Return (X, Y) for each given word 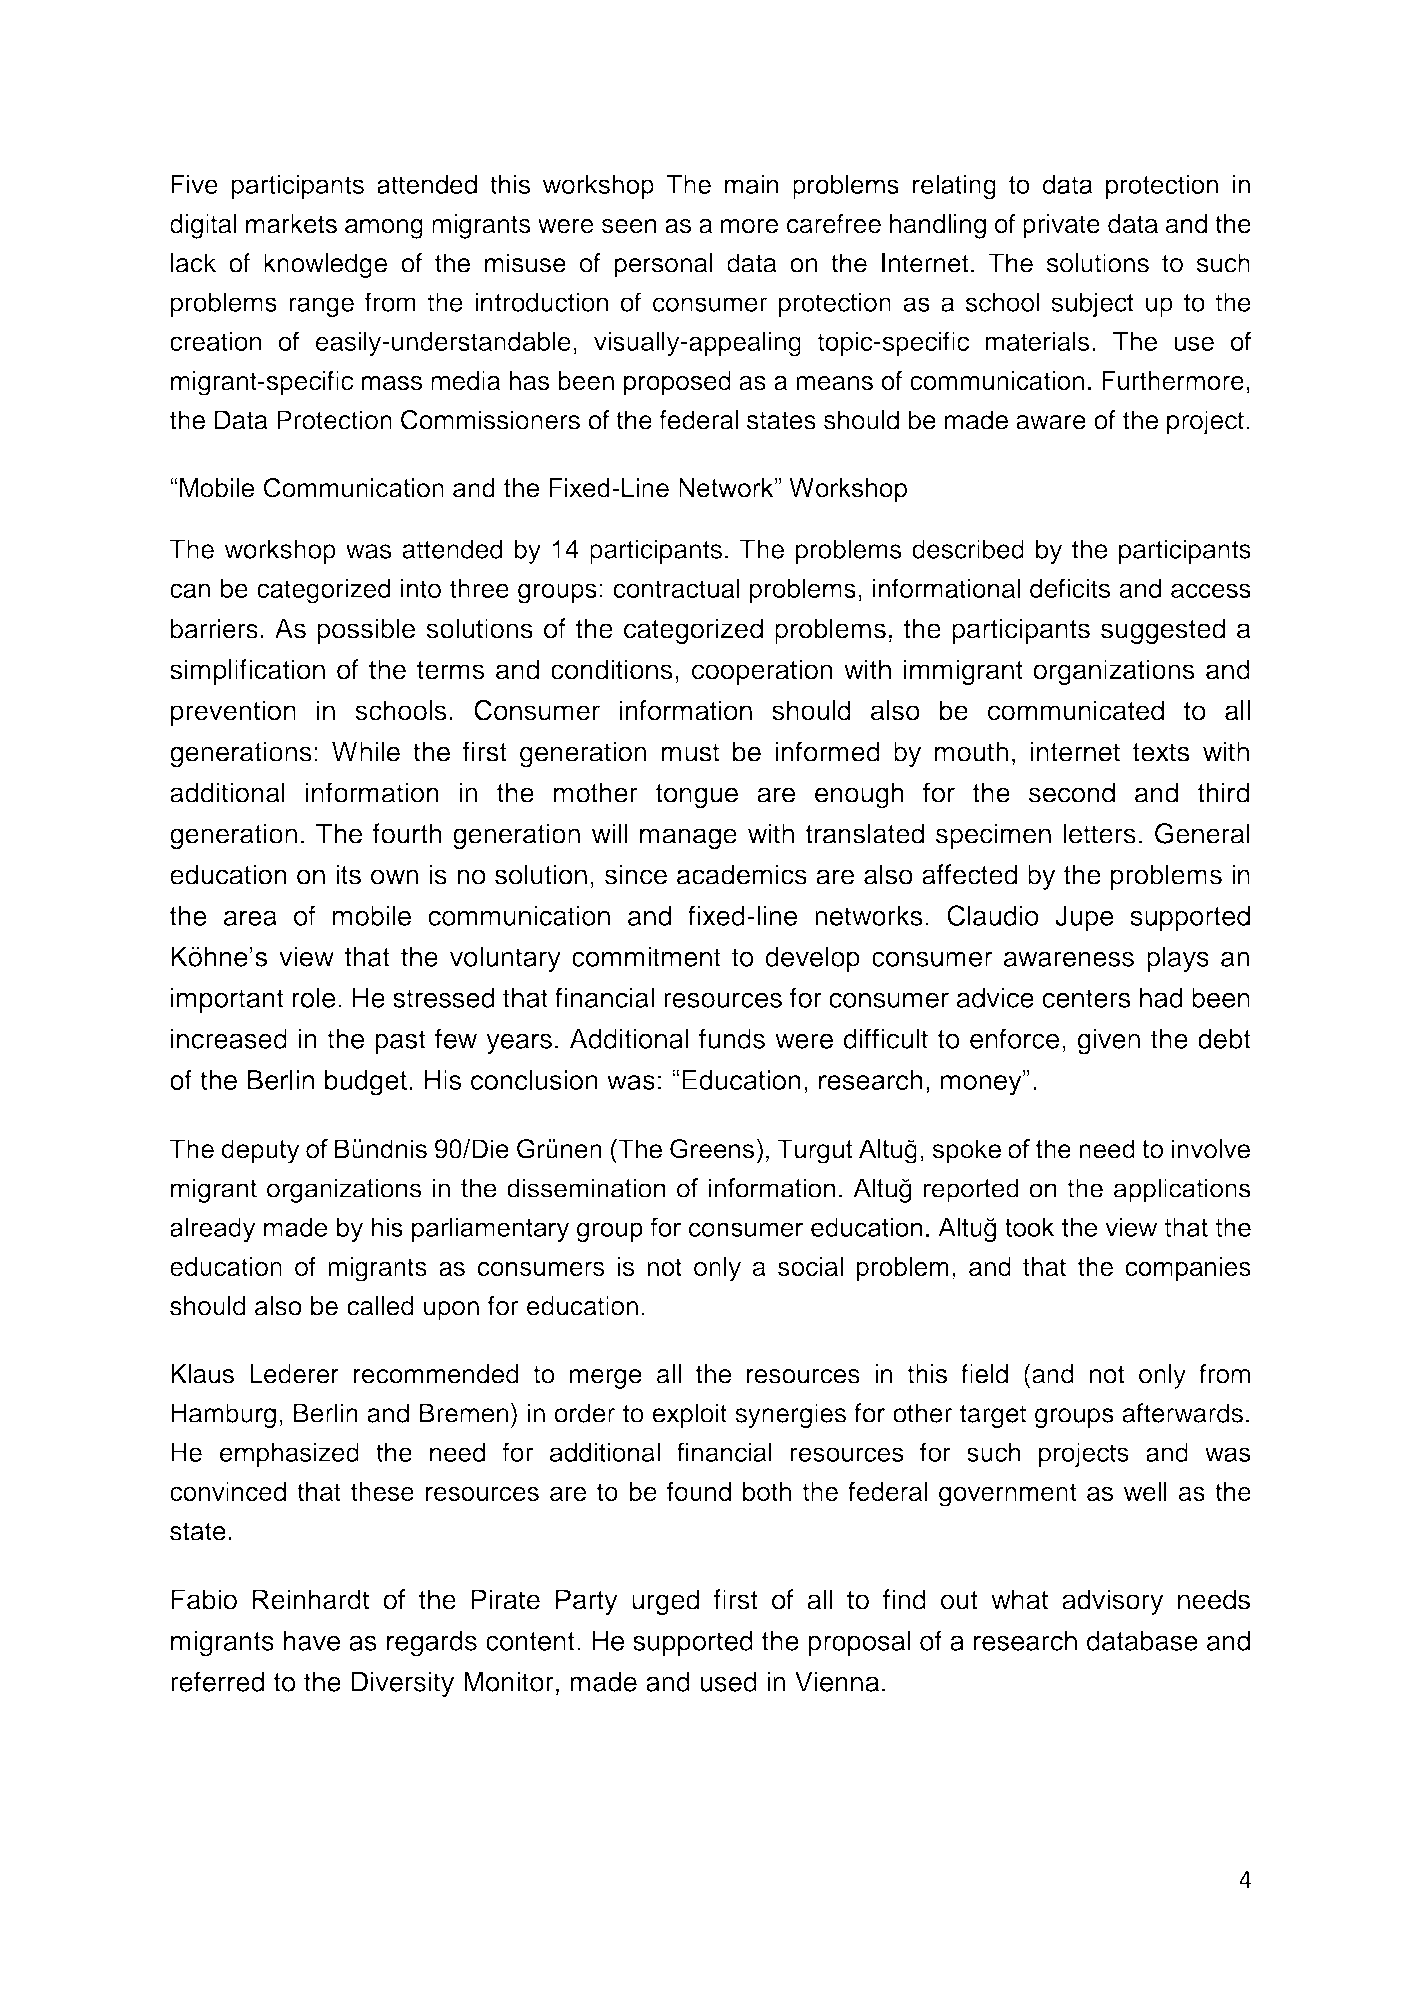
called (380, 1306)
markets (291, 224)
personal (664, 265)
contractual (676, 588)
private (1061, 226)
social (810, 1267)
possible (366, 631)
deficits (1070, 588)
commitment (646, 956)
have (312, 1640)
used (728, 1681)
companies (1188, 1269)
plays (1178, 959)
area (250, 918)
